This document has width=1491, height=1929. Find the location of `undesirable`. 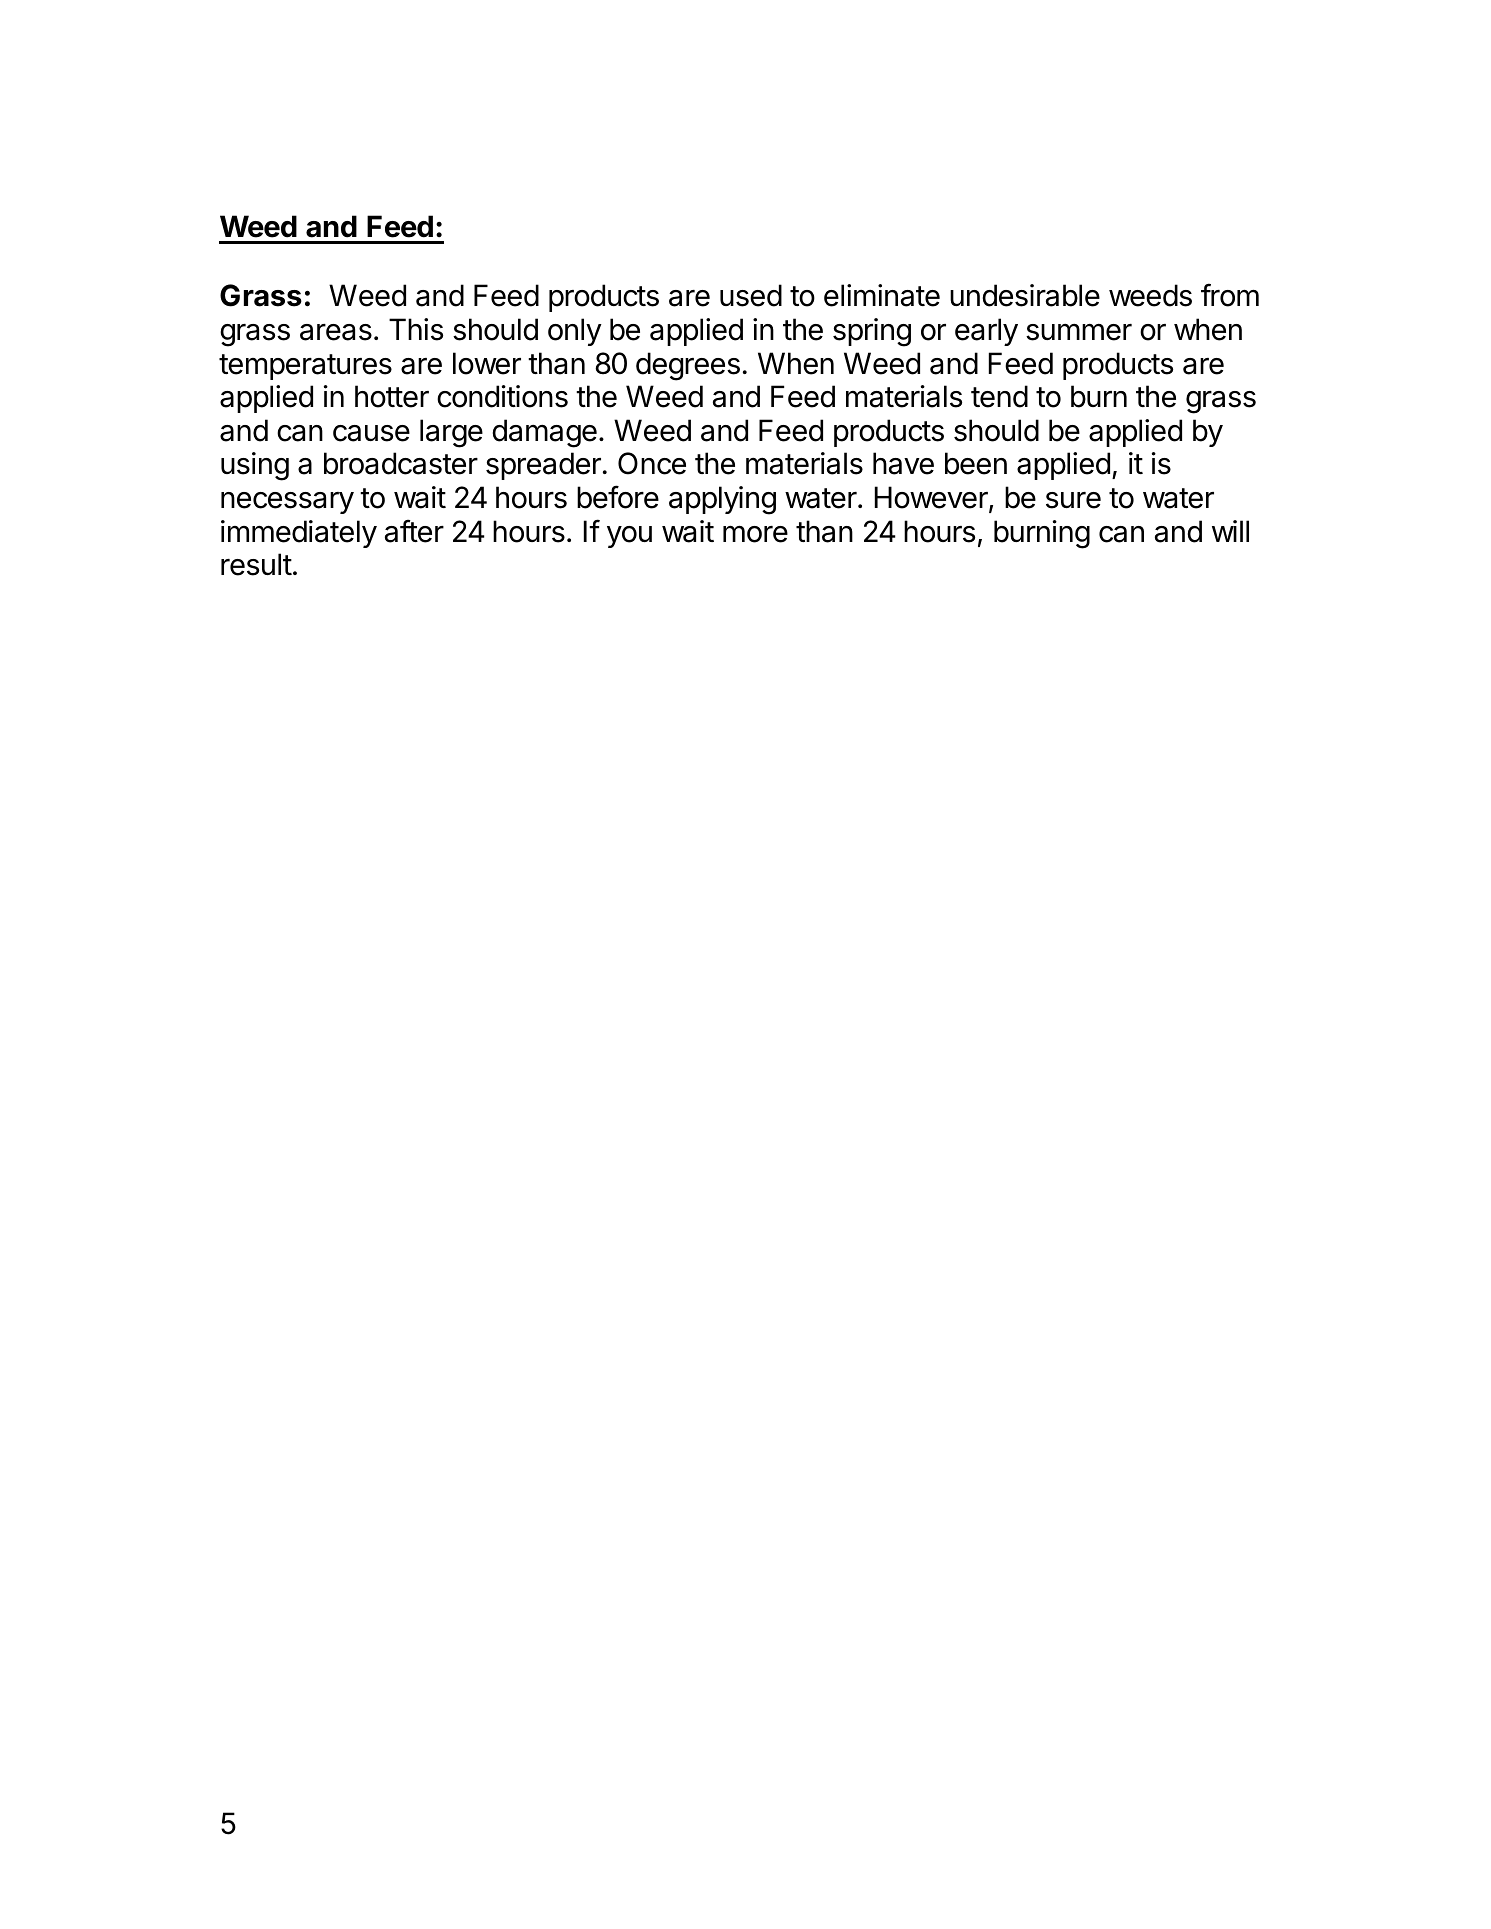

undesirable is located at coordinates (1025, 295).
